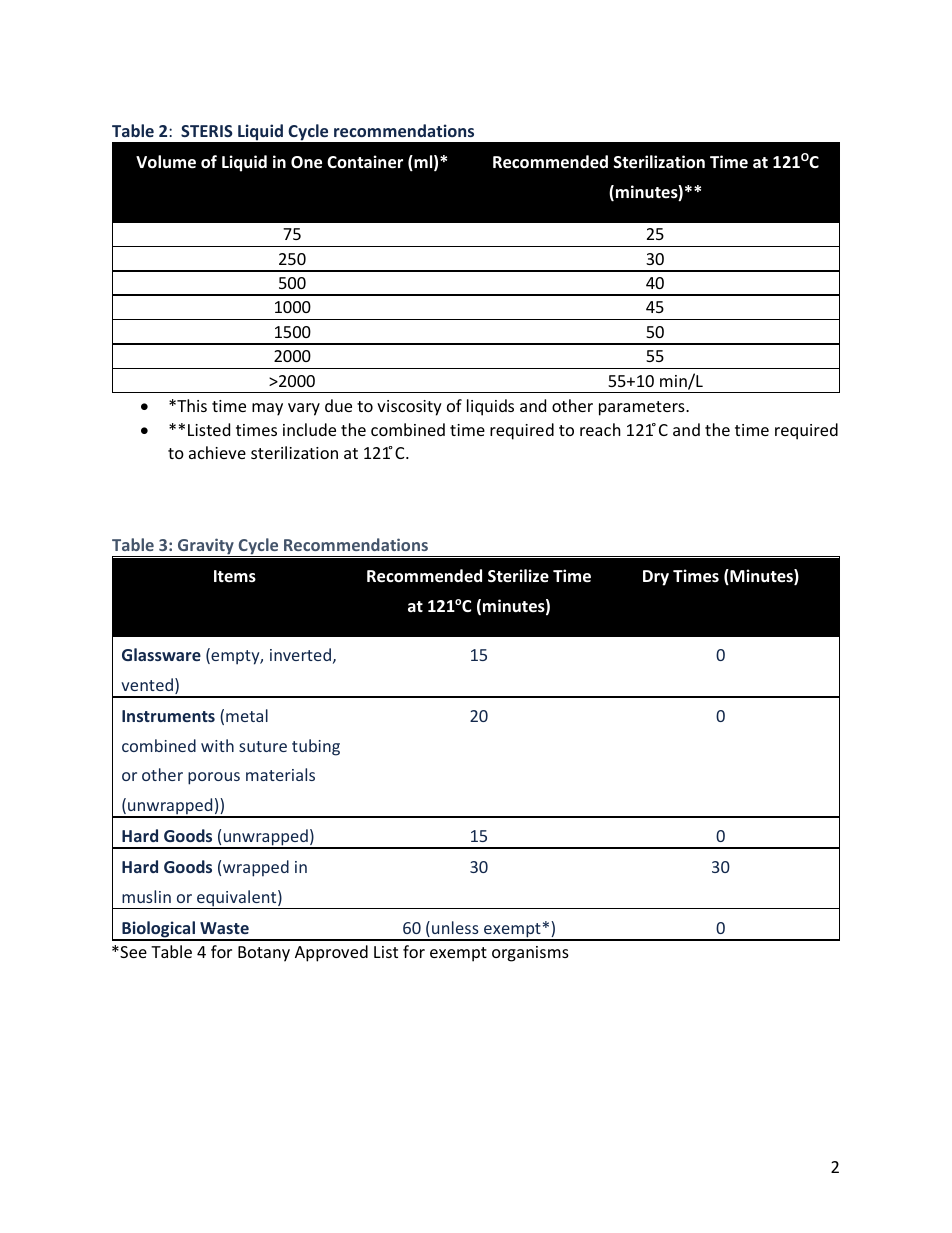  What do you see at coordinates (166, 162) in the screenshot?
I see `Volume` at bounding box center [166, 162].
